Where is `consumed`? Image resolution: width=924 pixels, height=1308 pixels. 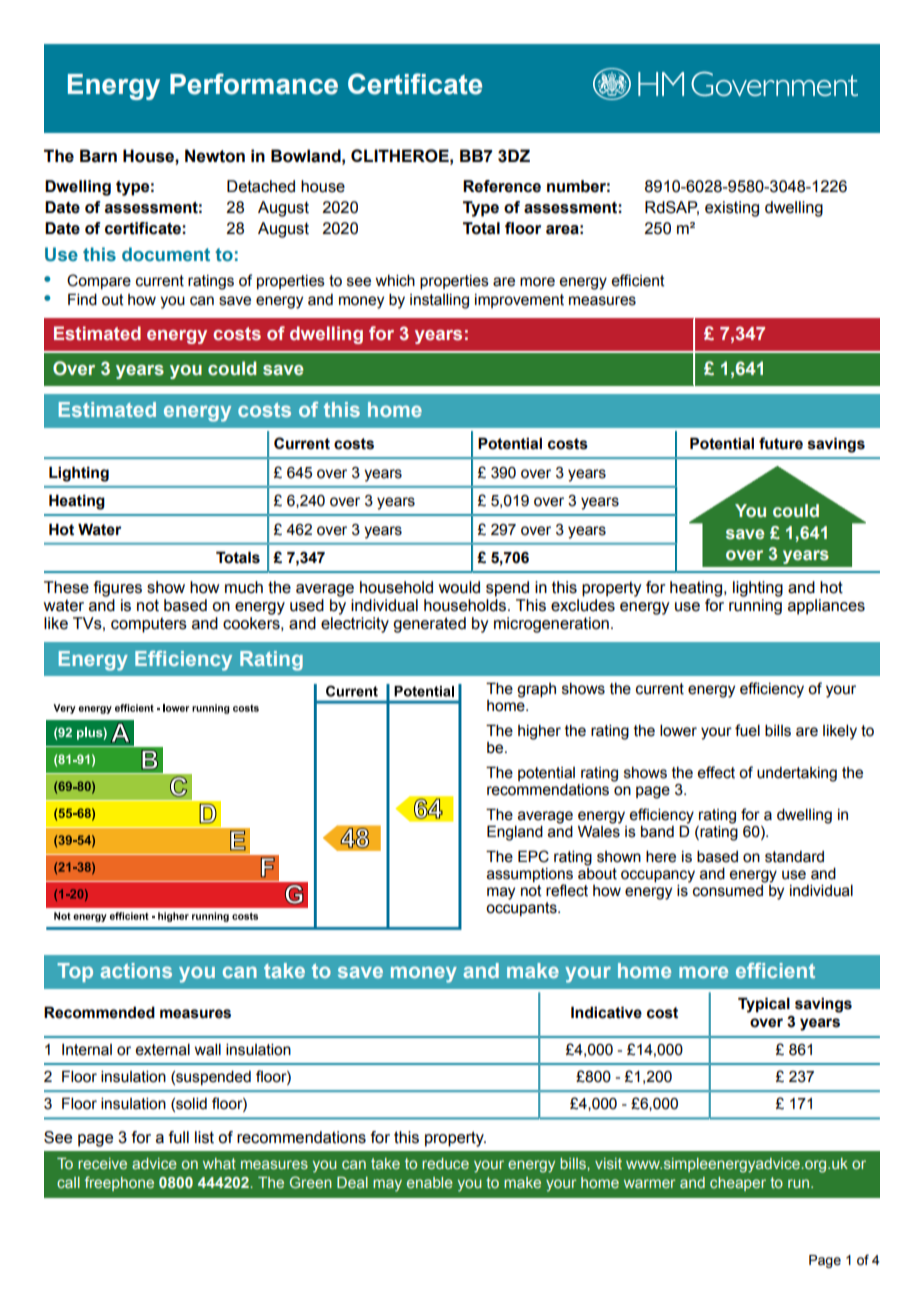
consumed is located at coordinates (729, 889).
